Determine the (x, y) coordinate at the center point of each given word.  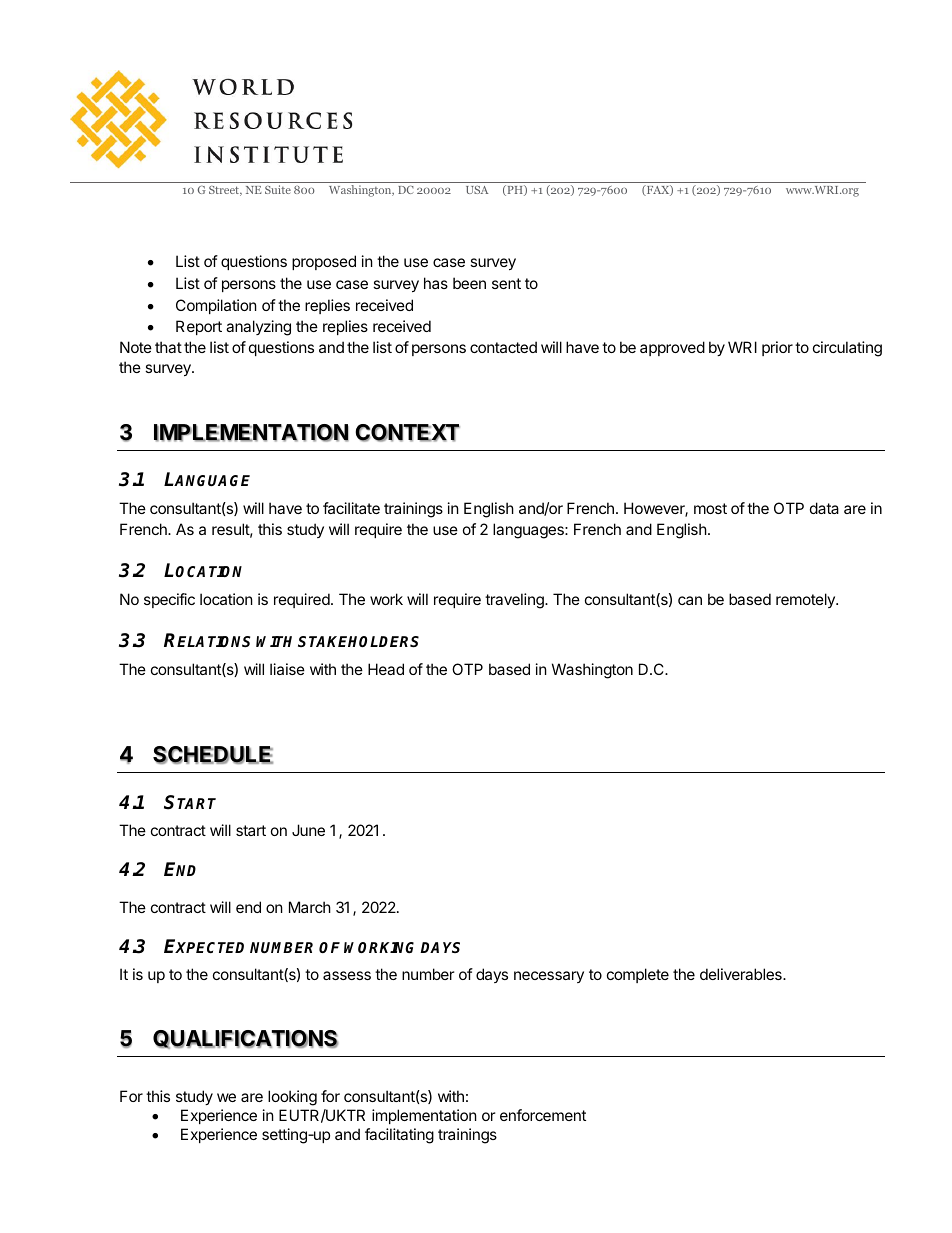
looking (292, 1098)
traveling (515, 601)
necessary (549, 977)
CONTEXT (407, 433)
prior (777, 348)
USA (477, 190)
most (710, 508)
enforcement (543, 1115)
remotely (806, 600)
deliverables (742, 974)
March (310, 907)
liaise (287, 669)
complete (638, 975)
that (168, 347)
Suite (278, 189)
